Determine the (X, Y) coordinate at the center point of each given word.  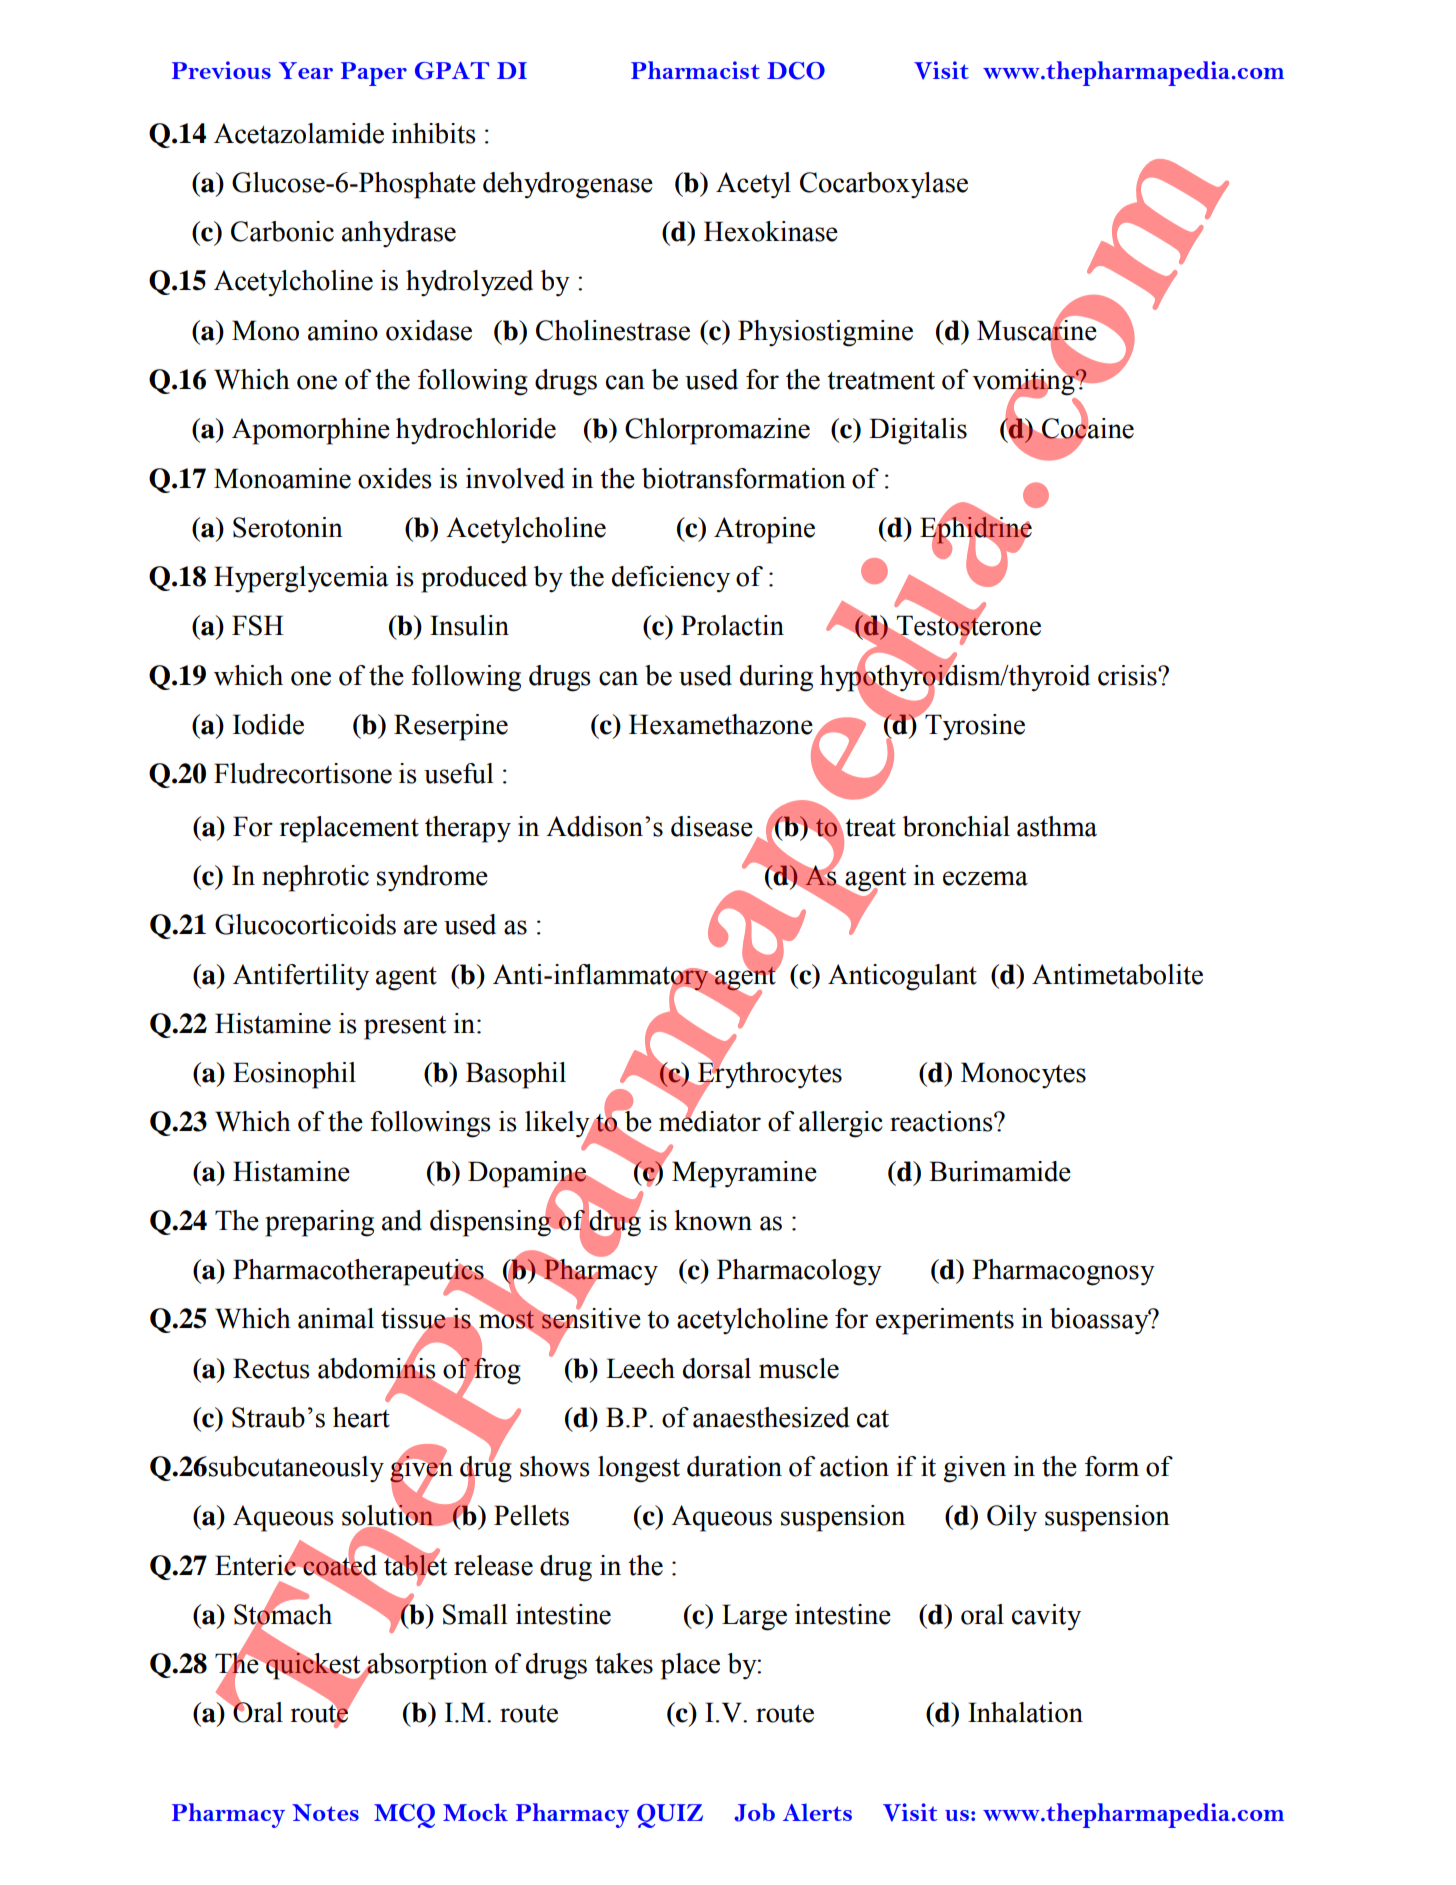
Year (306, 70)
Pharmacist (695, 70)
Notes (325, 1812)
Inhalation (1025, 1712)
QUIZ (670, 1816)
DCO (796, 71)
